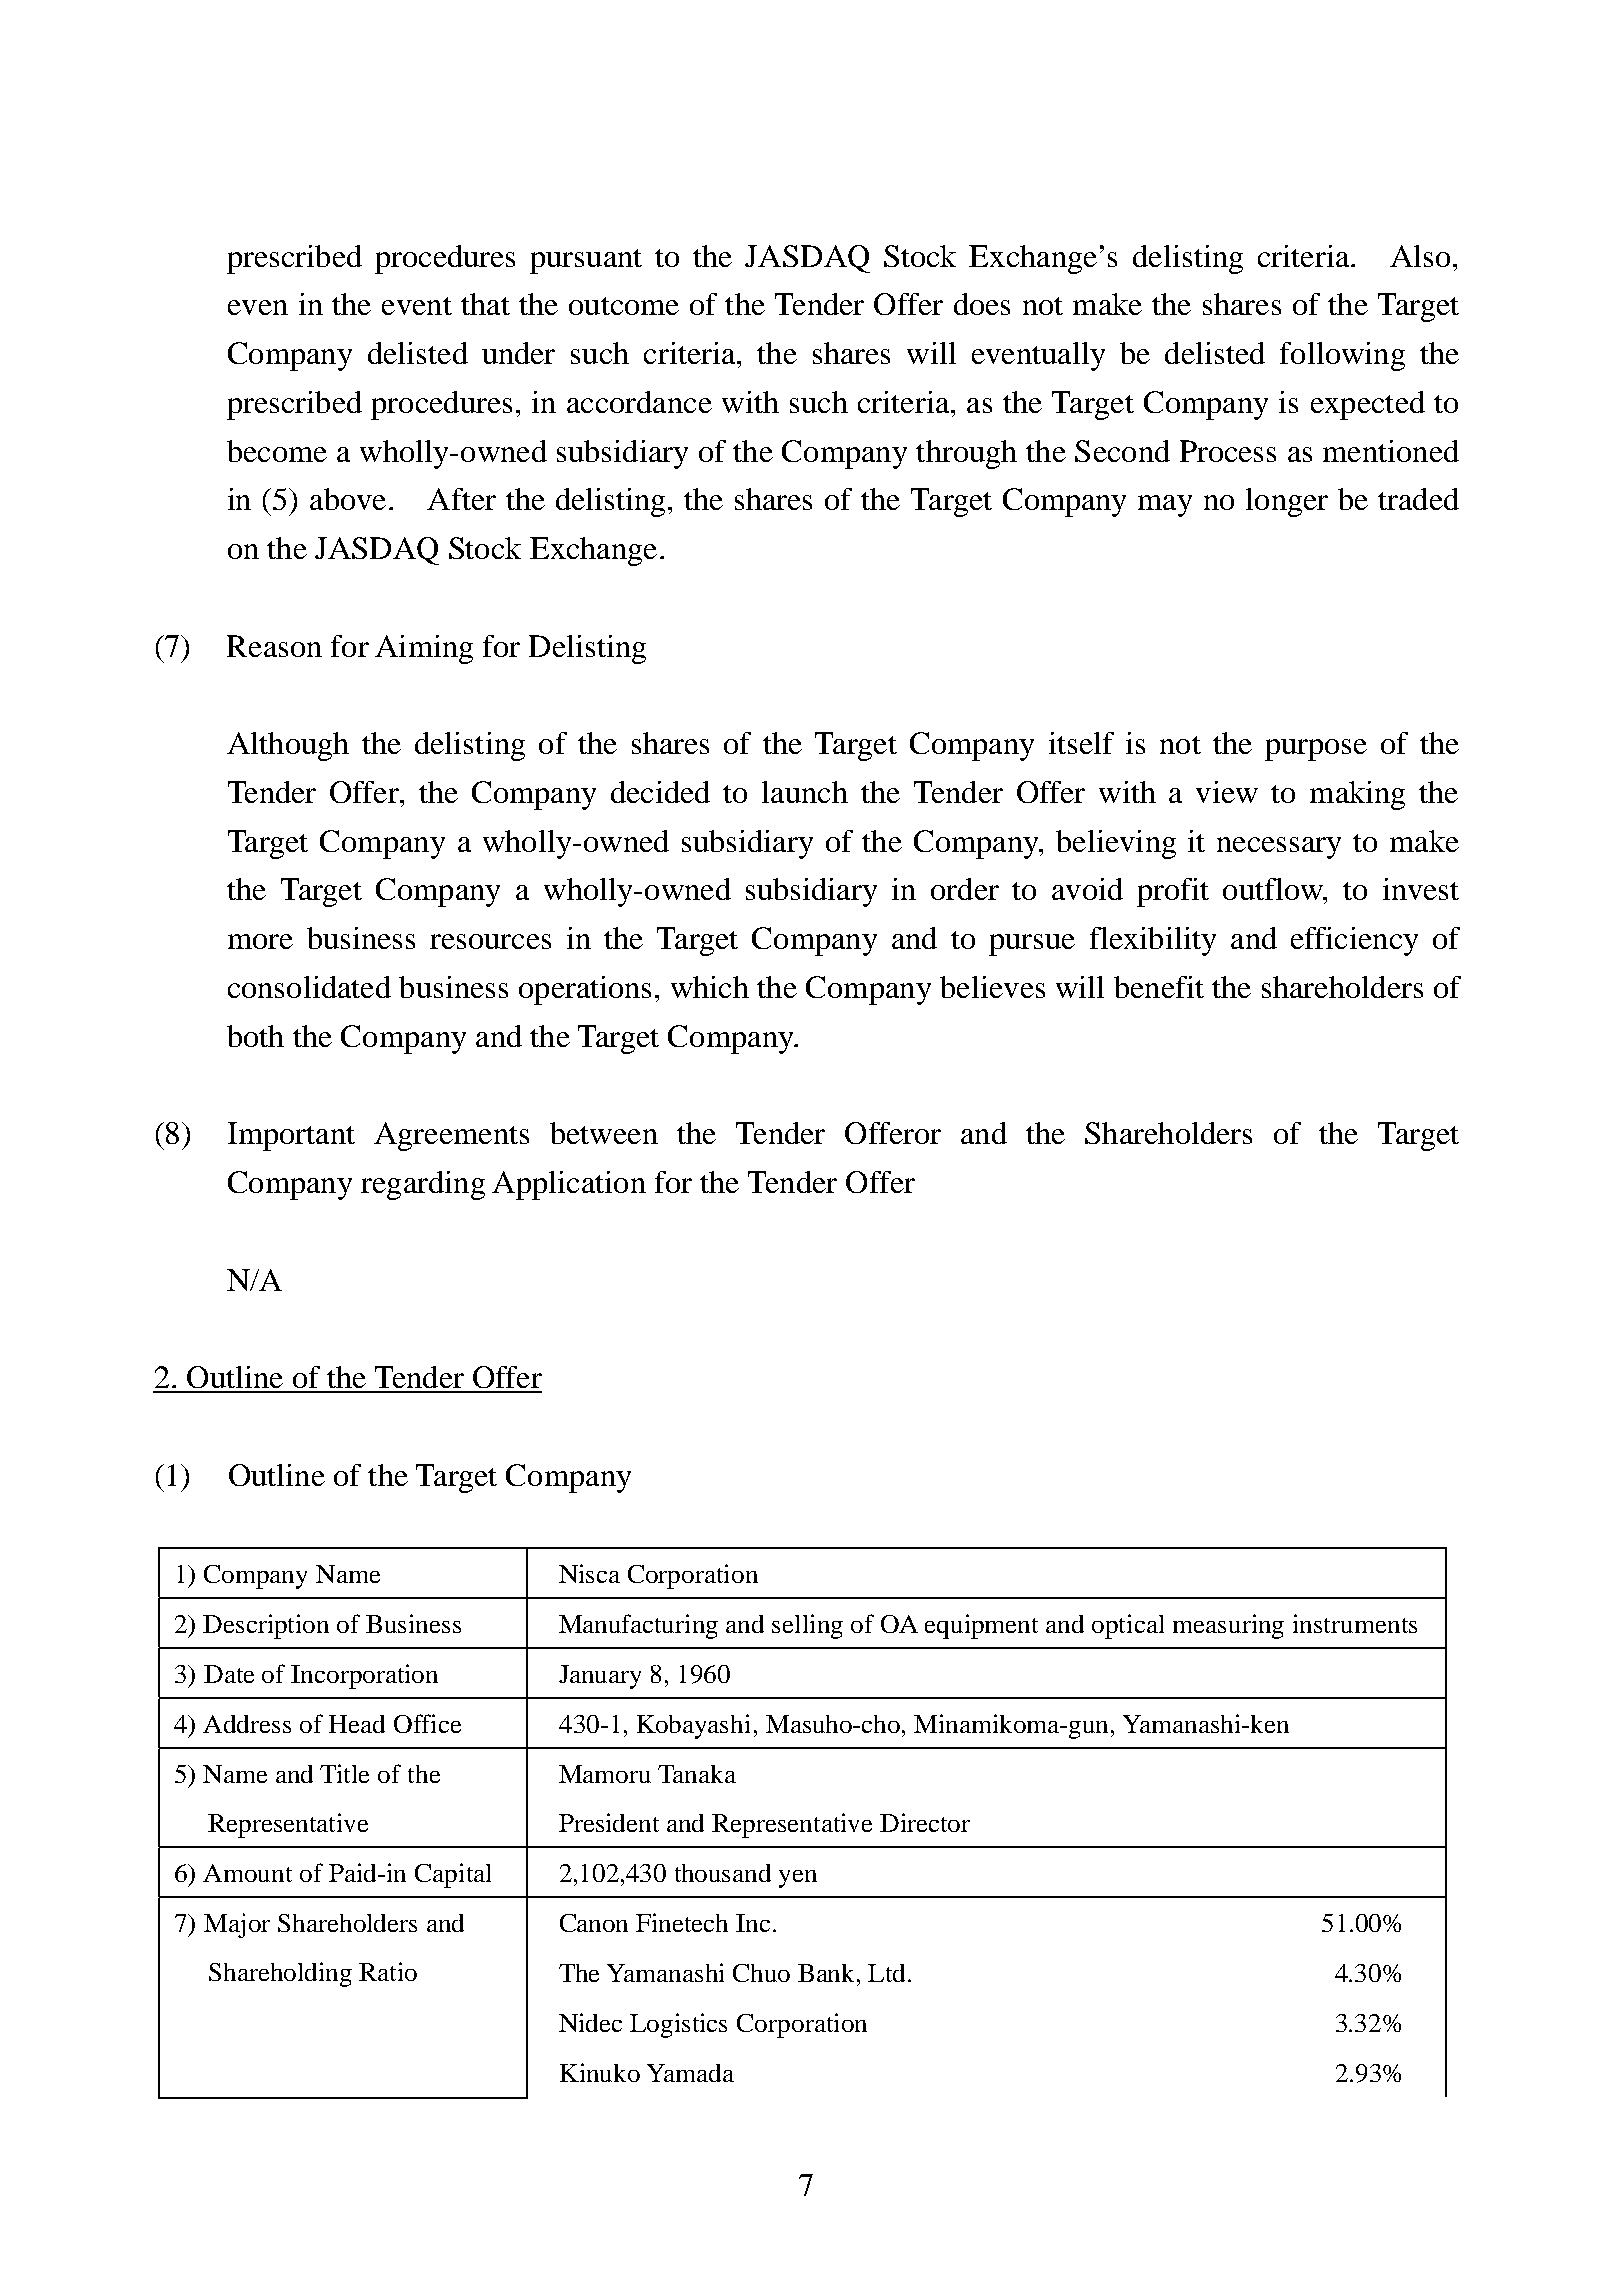  What do you see at coordinates (1159, 987) in the screenshot?
I see `benefit` at bounding box center [1159, 987].
